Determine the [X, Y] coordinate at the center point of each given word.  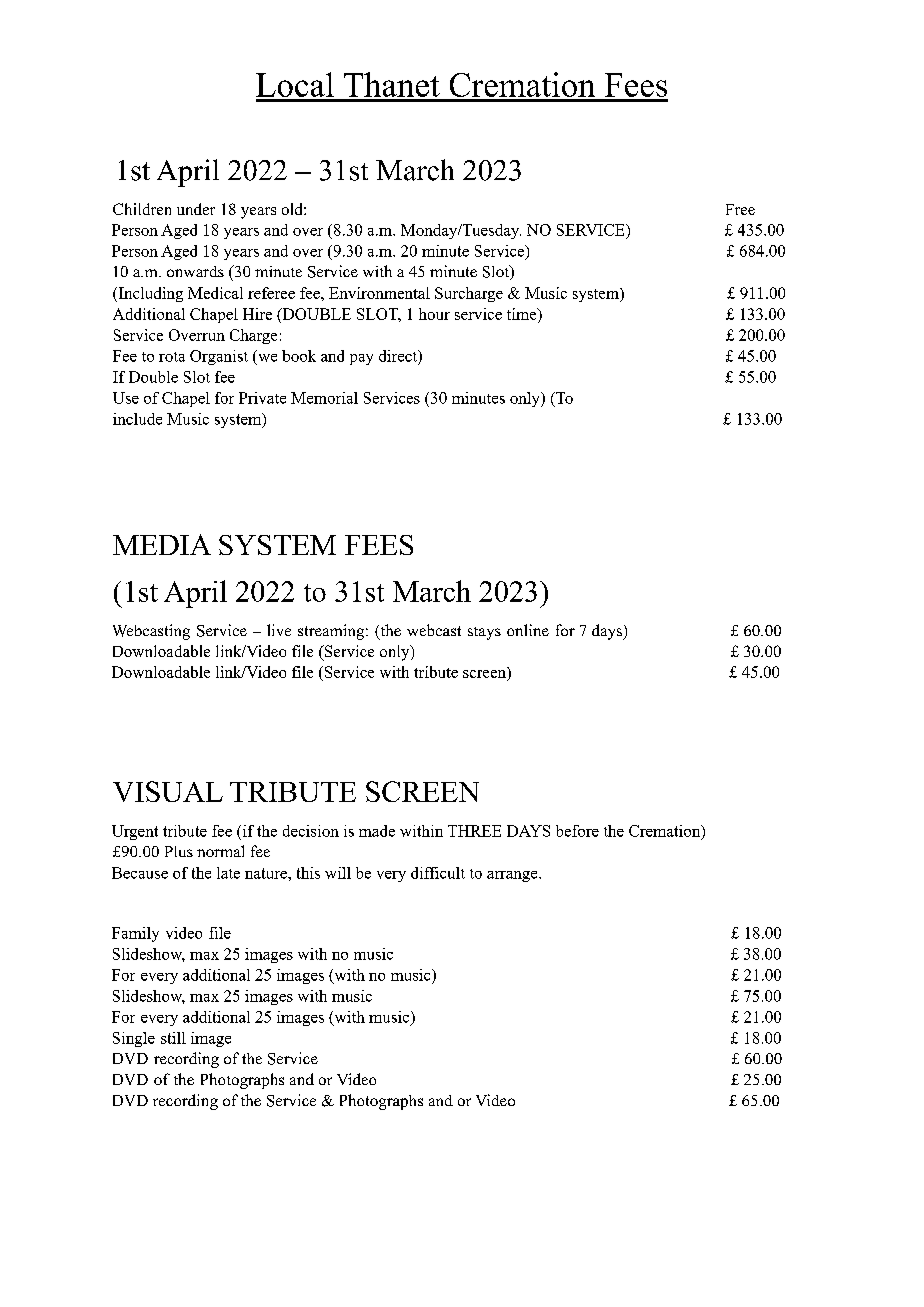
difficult [438, 873]
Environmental [379, 293]
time [523, 314]
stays [484, 633]
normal [220, 851]
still [173, 1038]
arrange [513, 876]
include [137, 419]
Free [740, 209]
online [528, 630]
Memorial [324, 398]
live [279, 630]
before [577, 831]
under [196, 209]
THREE [474, 831]
